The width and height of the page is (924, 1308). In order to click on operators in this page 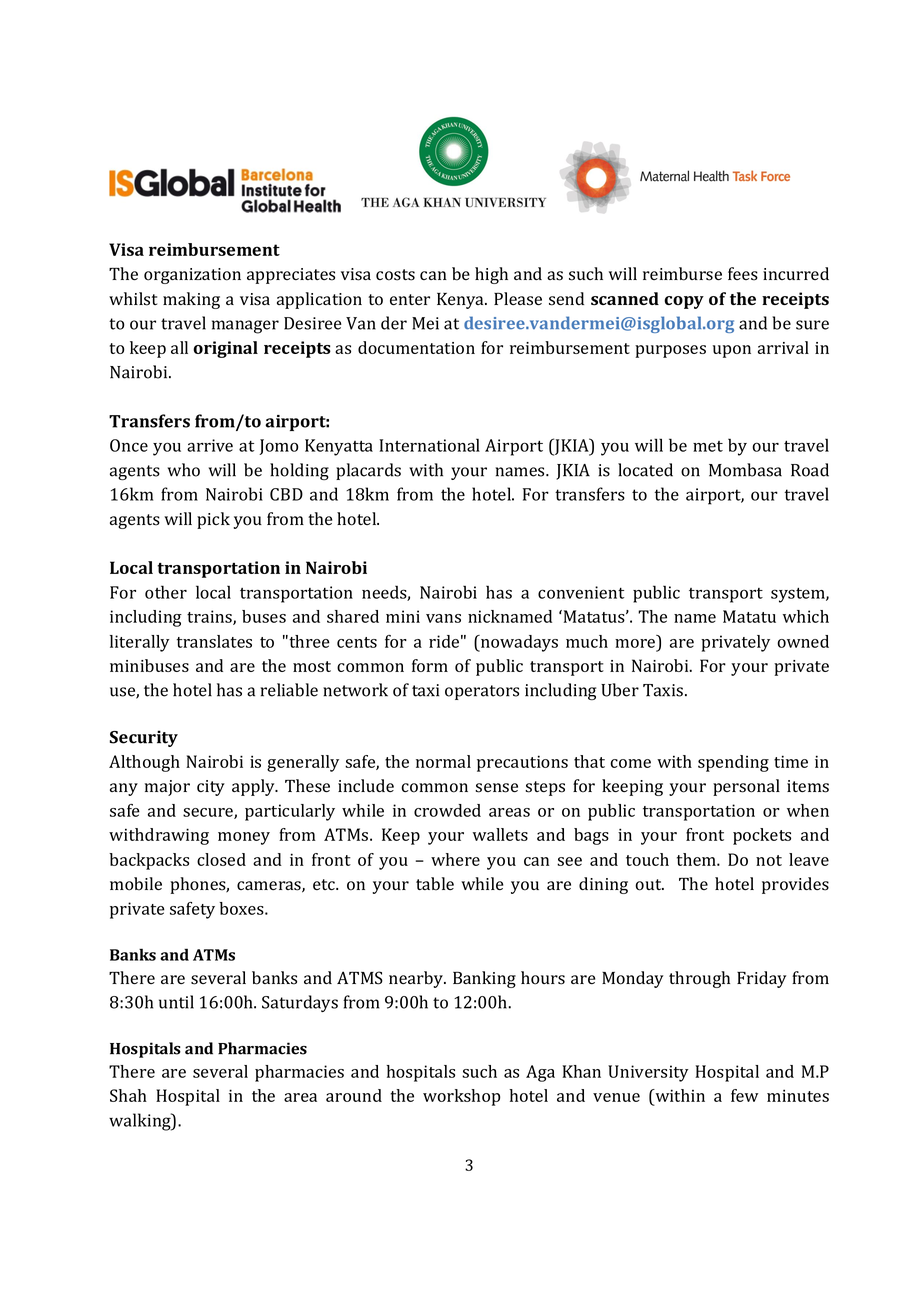, I will do `click(482, 692)`.
